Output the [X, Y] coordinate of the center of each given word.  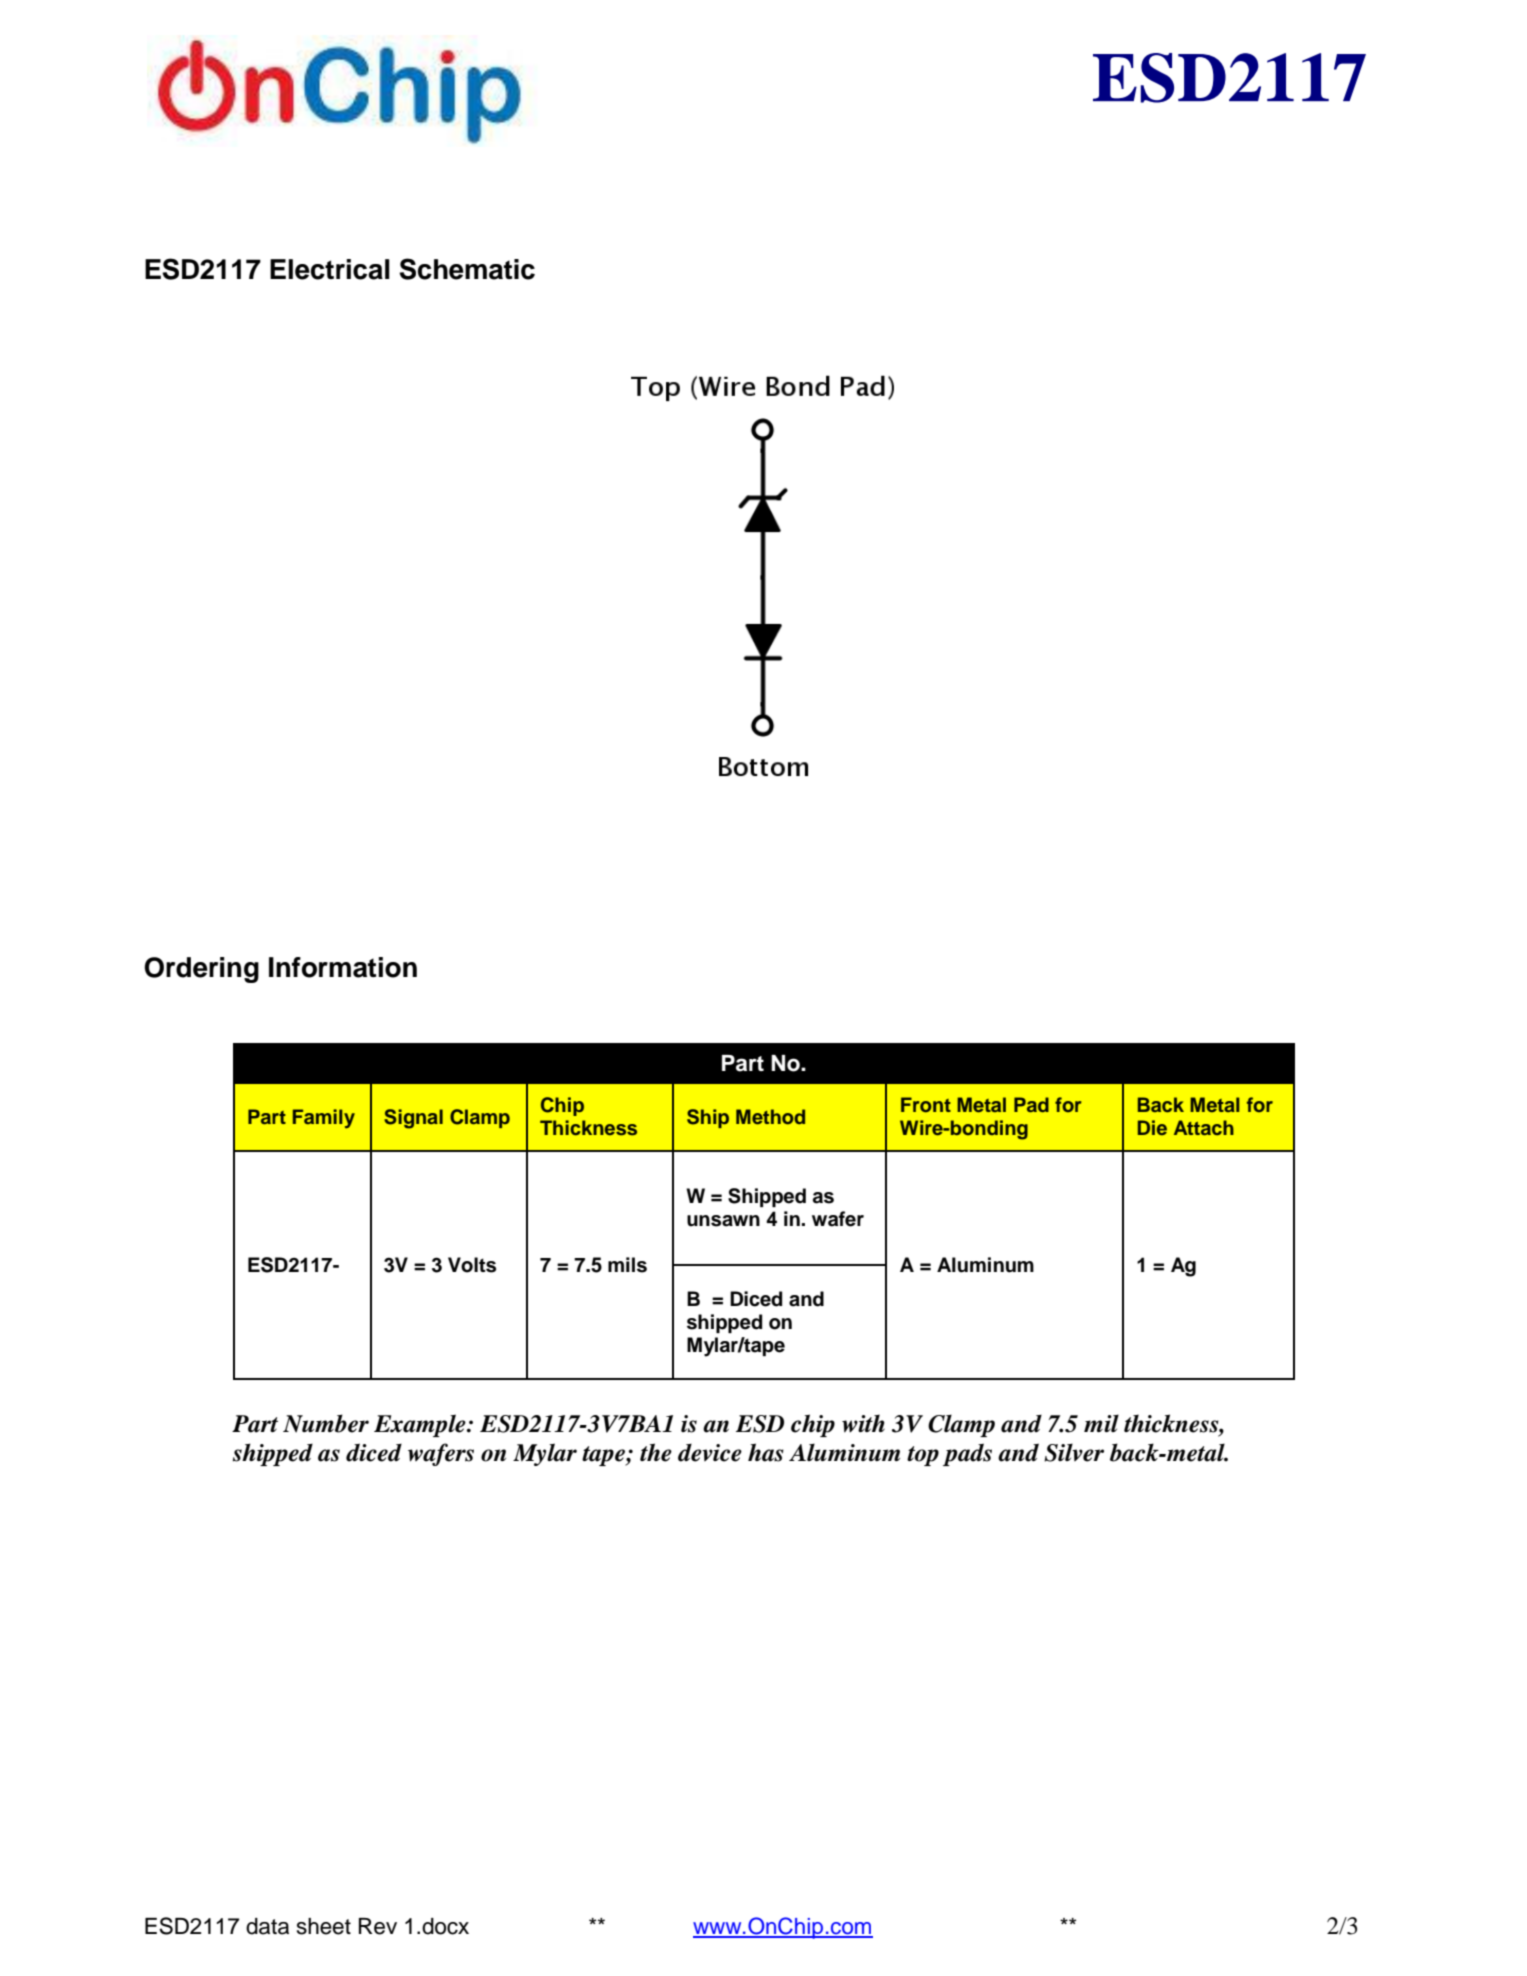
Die [1152, 1127]
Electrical [330, 269]
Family [324, 1118]
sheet [324, 1926]
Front [926, 1105]
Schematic [467, 269]
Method [770, 1117]
